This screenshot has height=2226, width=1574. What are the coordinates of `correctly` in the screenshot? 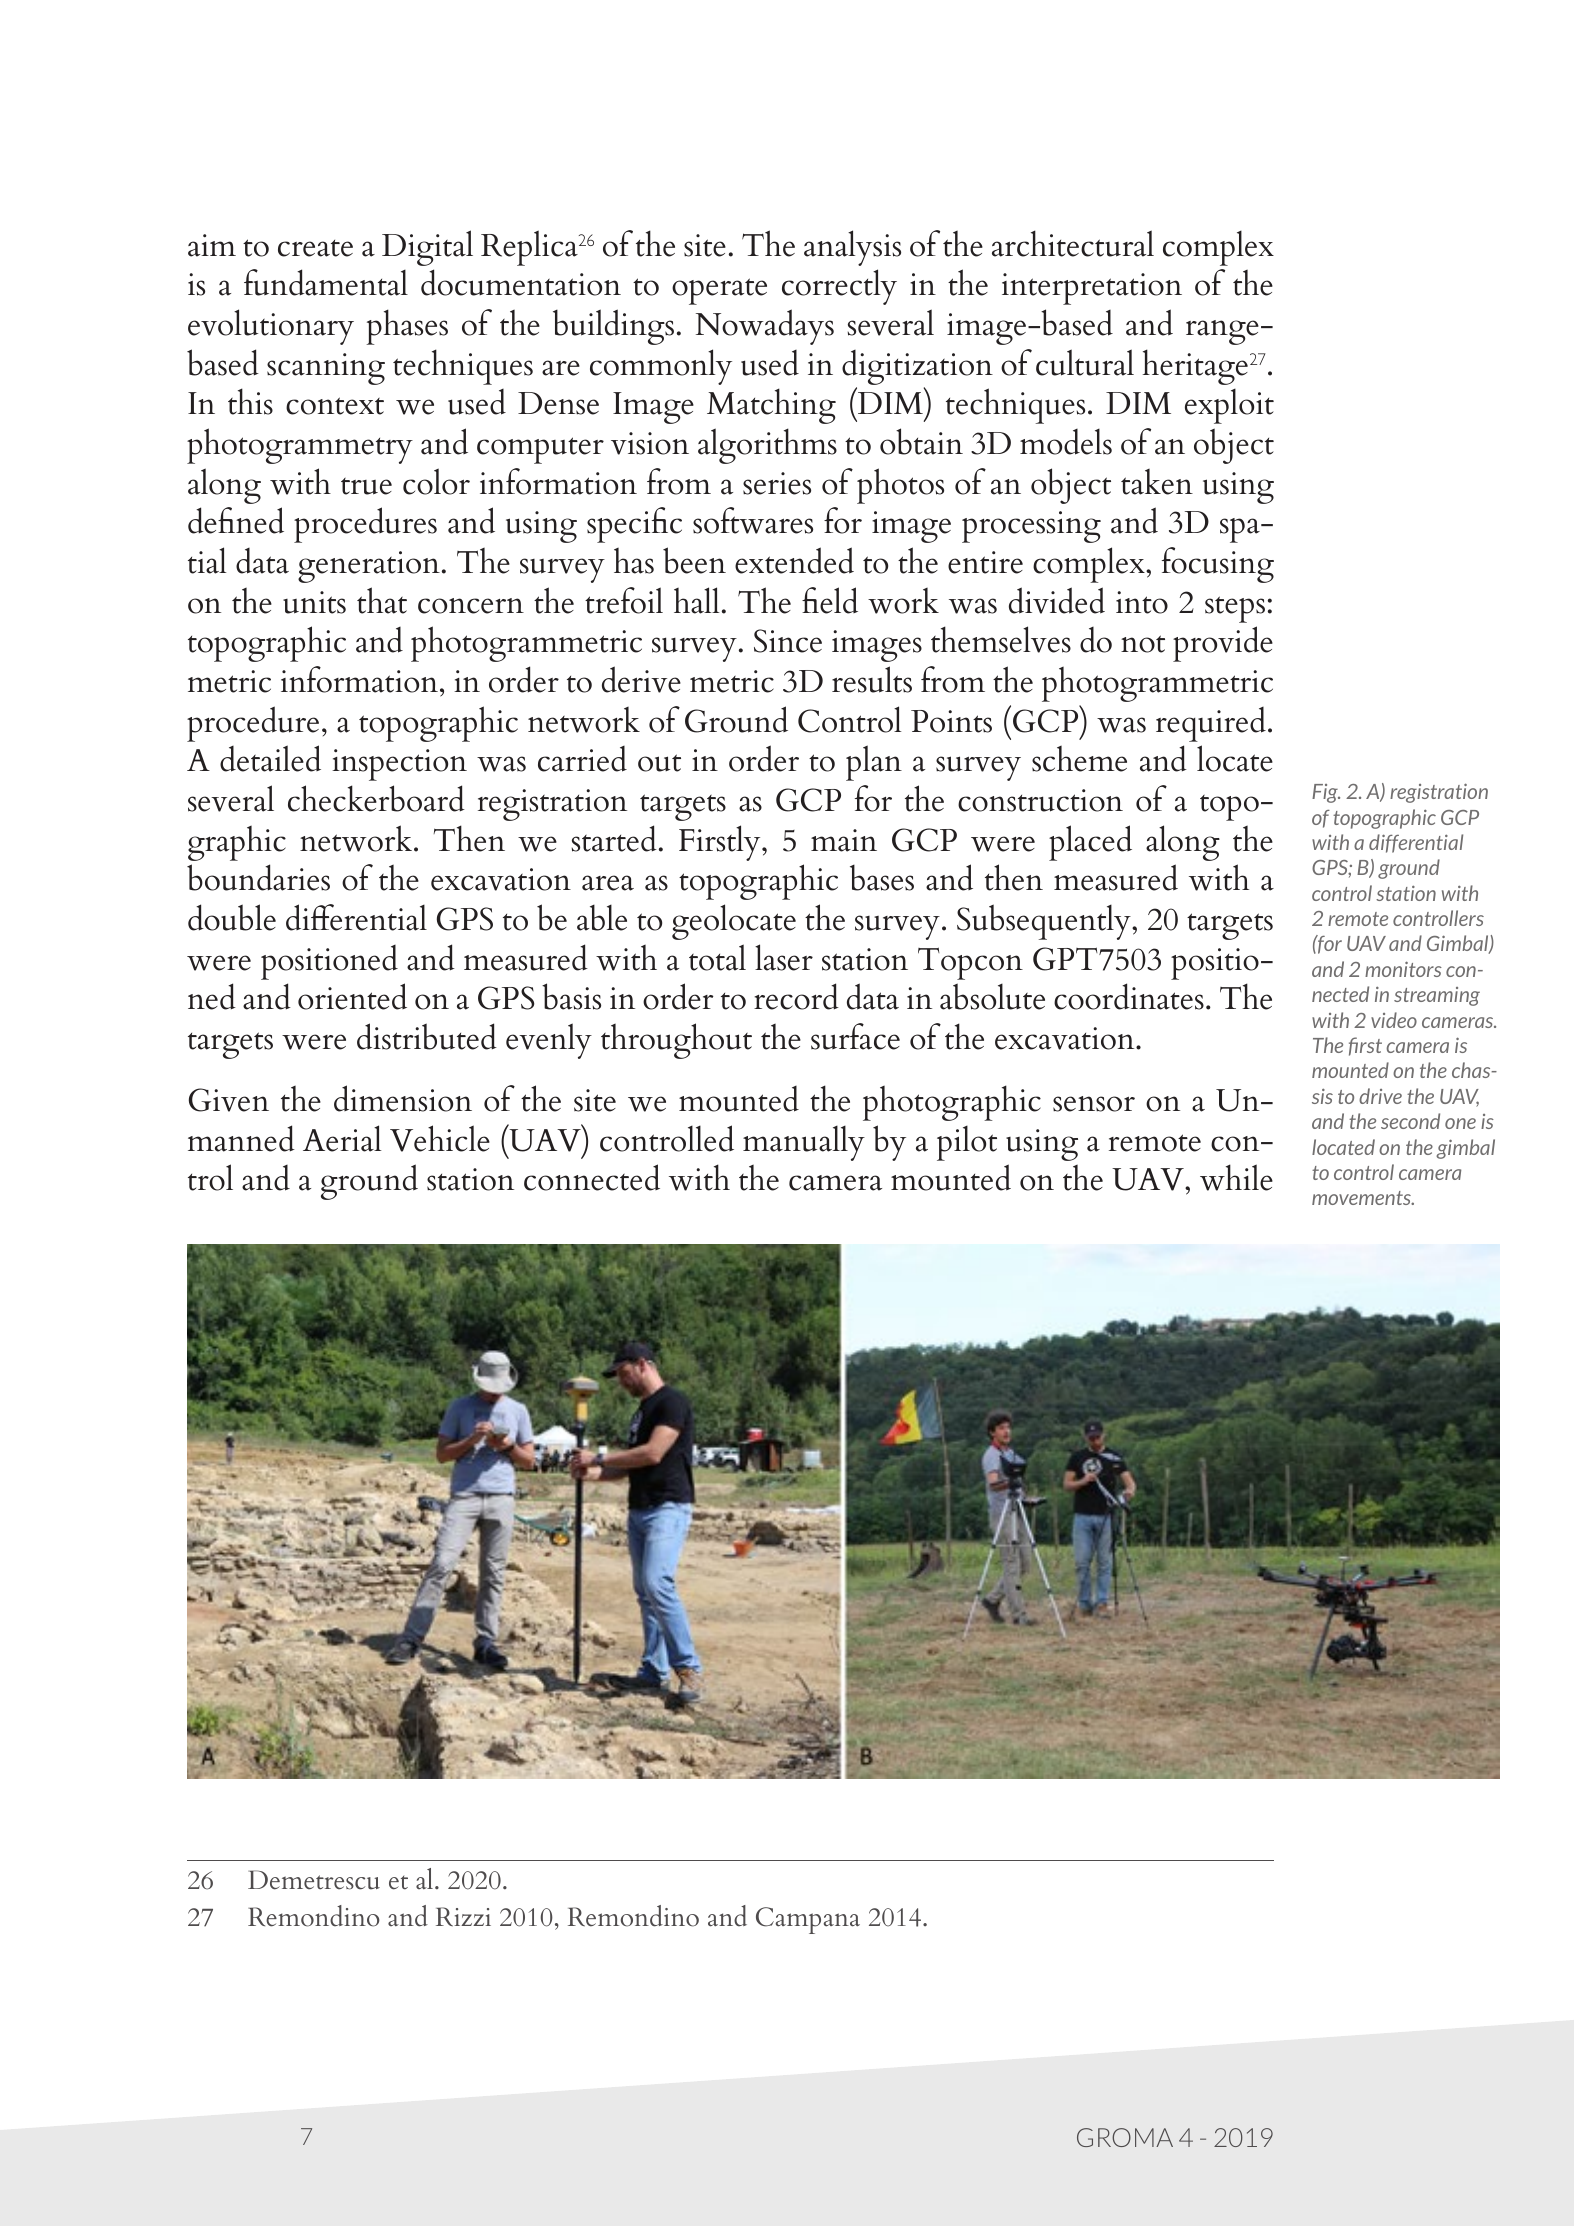 It's located at (839, 287).
